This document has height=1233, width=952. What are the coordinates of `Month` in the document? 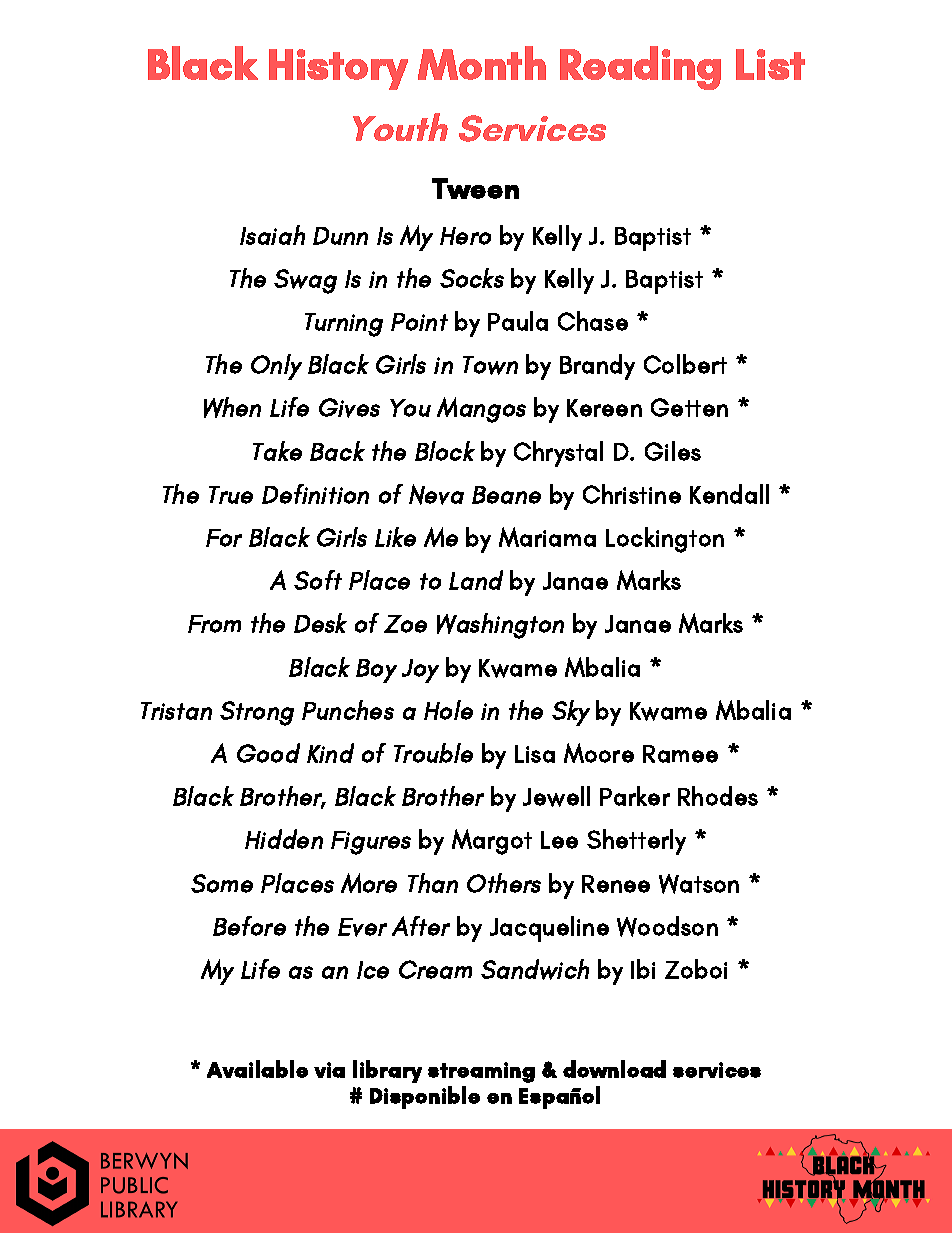 It's located at (482, 63).
